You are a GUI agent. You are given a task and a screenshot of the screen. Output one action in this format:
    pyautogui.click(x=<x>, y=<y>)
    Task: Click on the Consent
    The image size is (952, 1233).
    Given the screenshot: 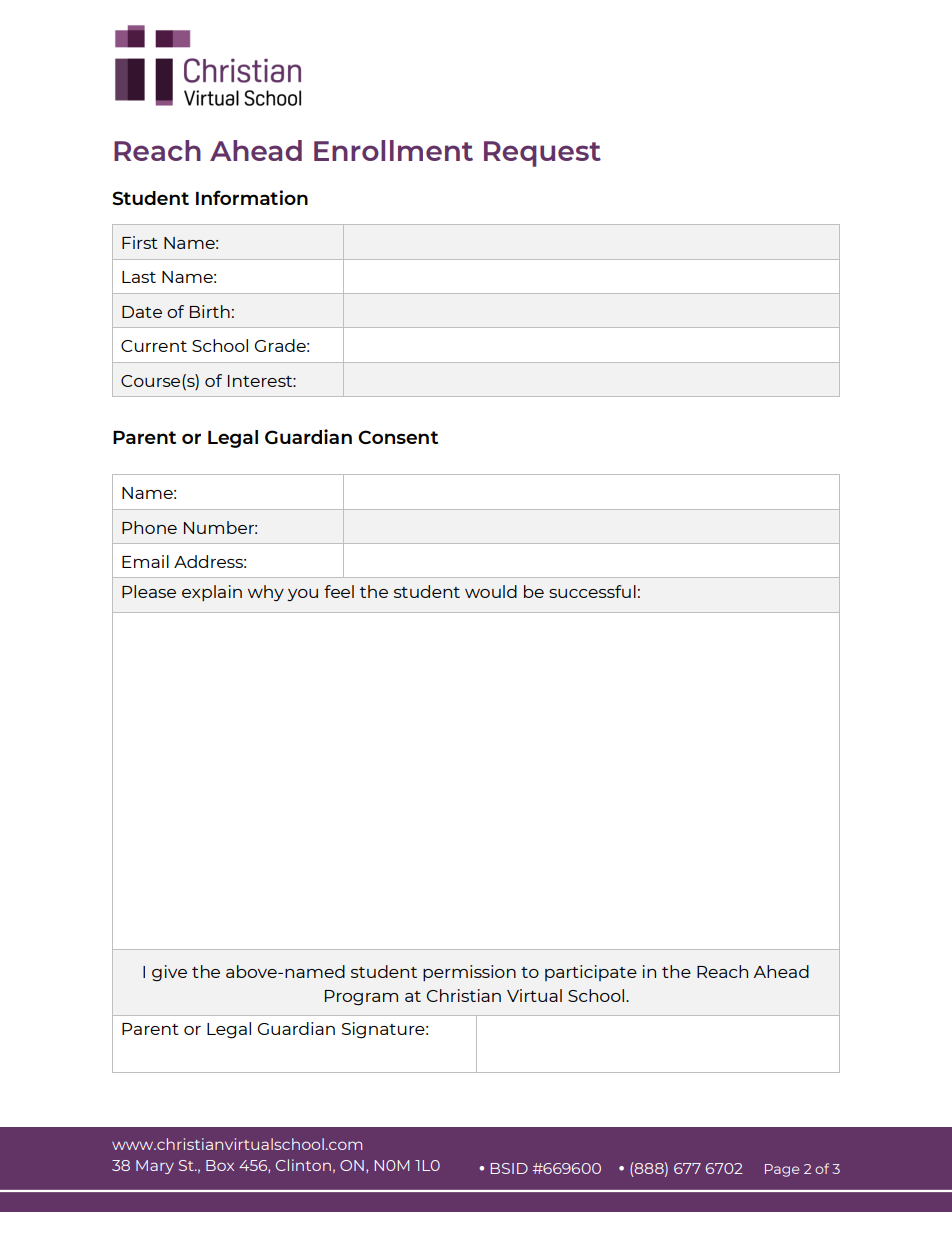 What is the action you would take?
    pyautogui.click(x=398, y=437)
